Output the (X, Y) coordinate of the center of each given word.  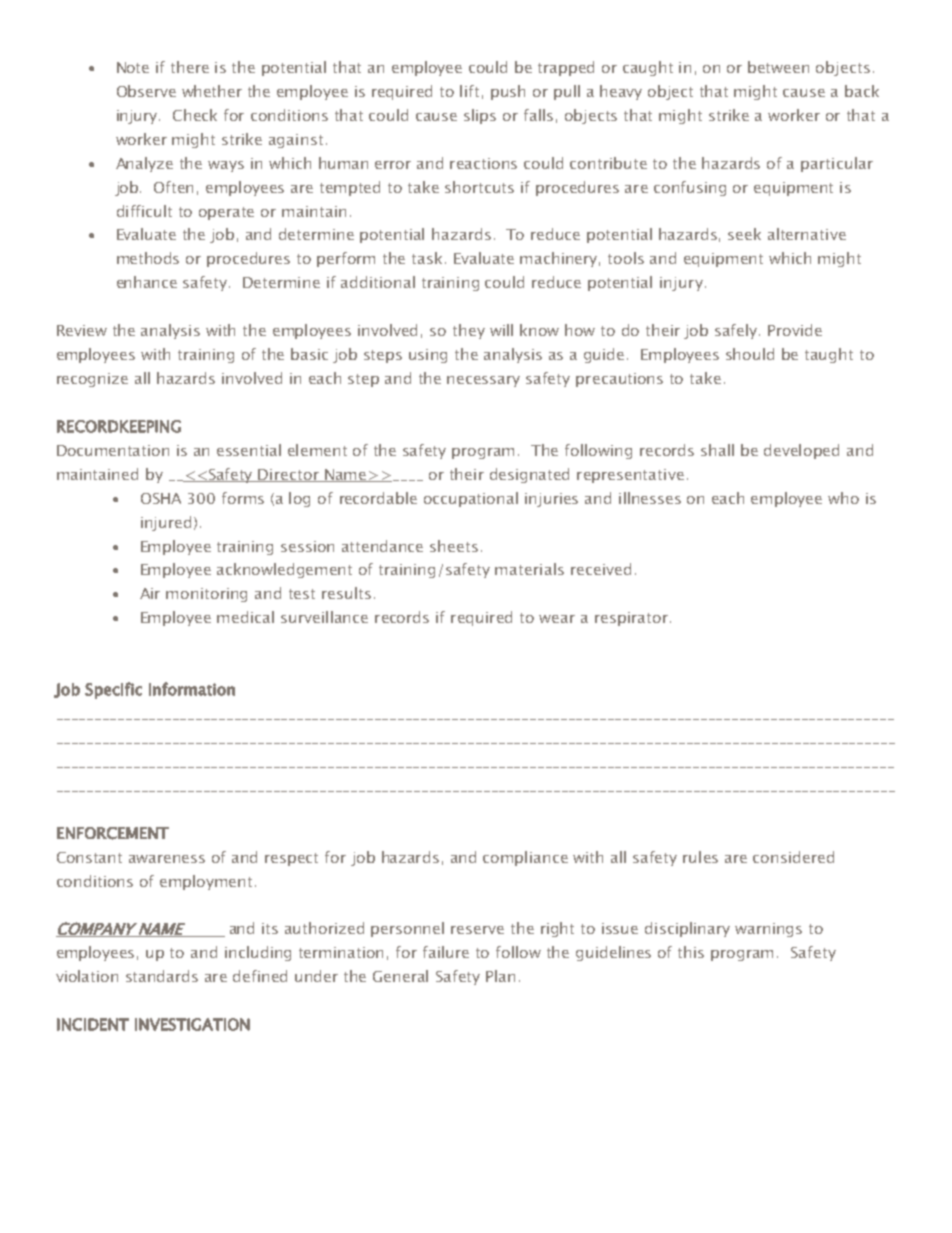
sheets (454, 546)
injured (166, 523)
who (843, 498)
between (778, 67)
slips (480, 116)
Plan (500, 976)
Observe (146, 91)
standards (162, 976)
